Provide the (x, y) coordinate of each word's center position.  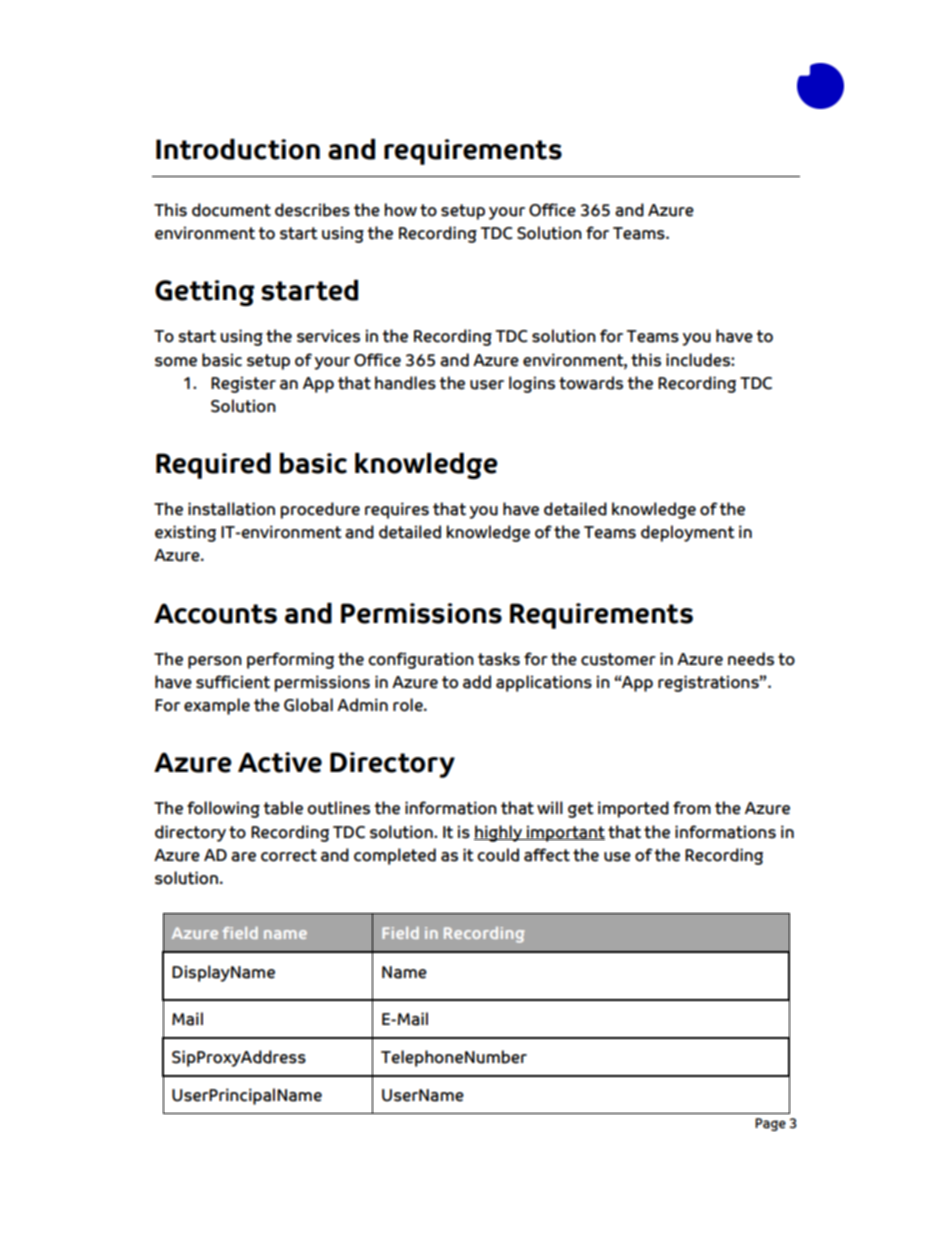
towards (591, 383)
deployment (688, 533)
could (498, 855)
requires (397, 510)
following (223, 809)
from (692, 808)
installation (231, 509)
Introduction (238, 149)
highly (499, 833)
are (243, 857)
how (400, 210)
